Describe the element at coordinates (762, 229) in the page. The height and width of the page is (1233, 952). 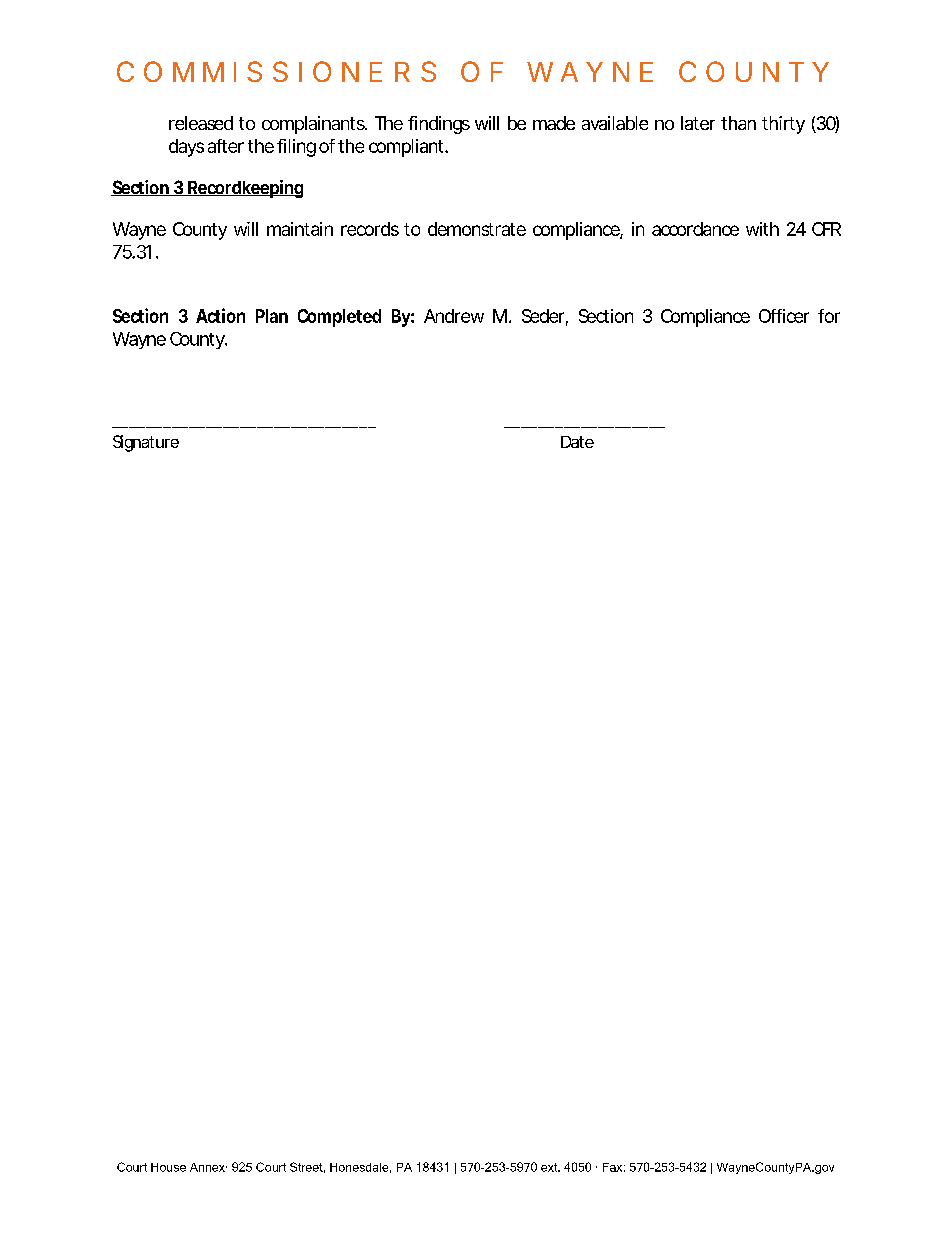
I see `with` at that location.
